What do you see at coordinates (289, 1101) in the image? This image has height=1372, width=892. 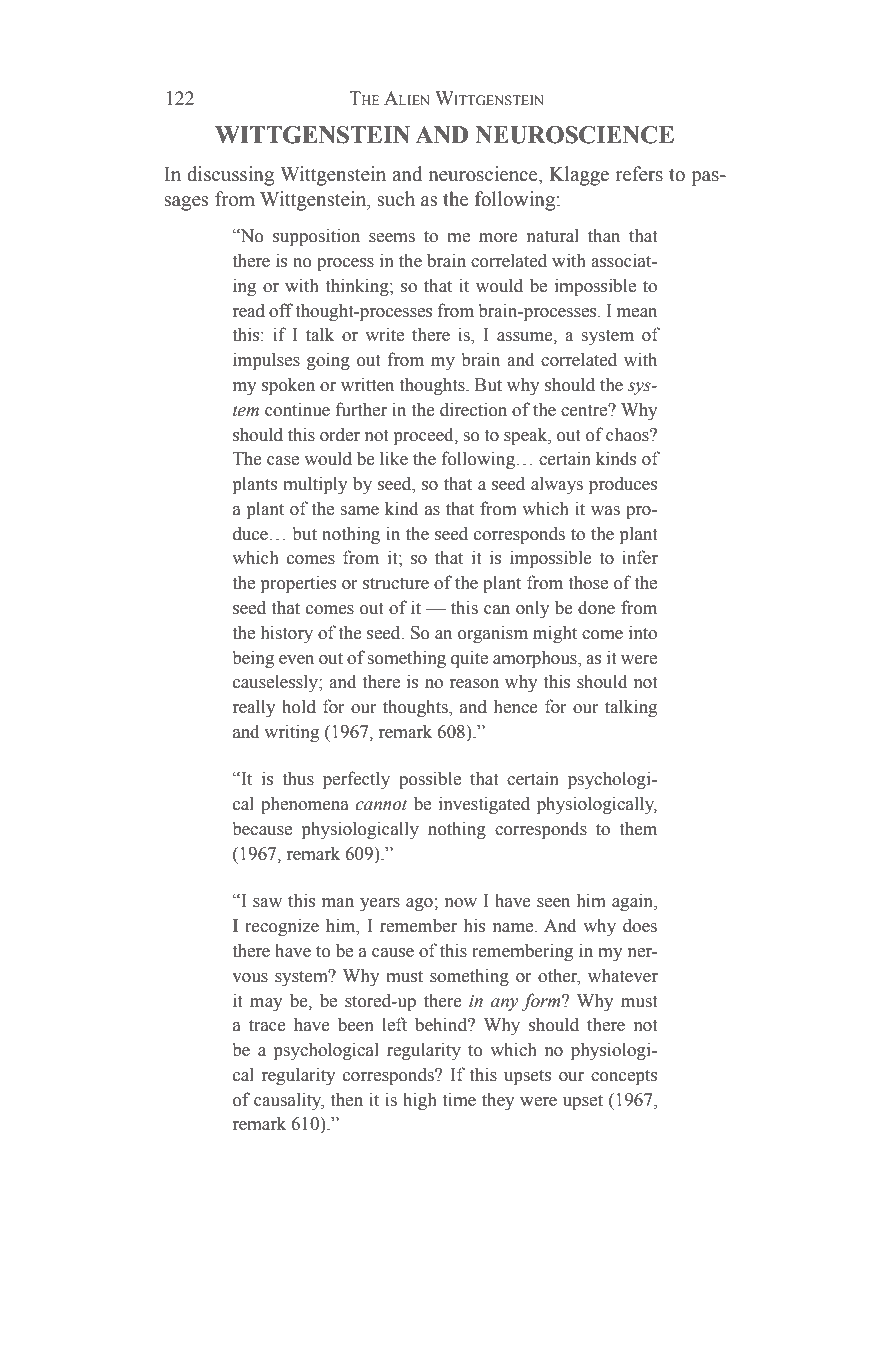 I see `causality` at bounding box center [289, 1101].
